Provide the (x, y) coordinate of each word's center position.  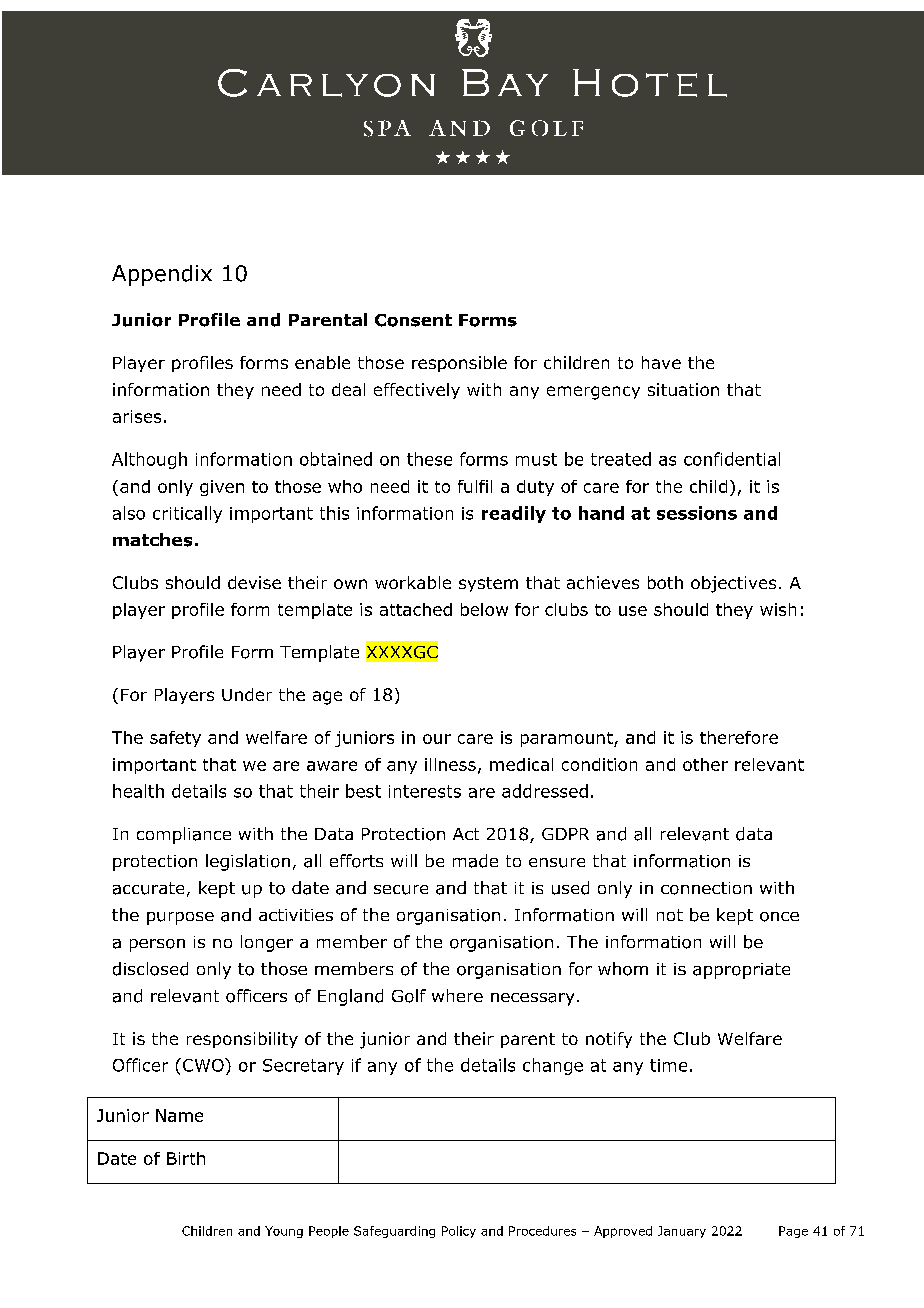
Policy (459, 1232)
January (682, 1232)
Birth (186, 1158)
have (661, 362)
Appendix (162, 275)
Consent (413, 320)
